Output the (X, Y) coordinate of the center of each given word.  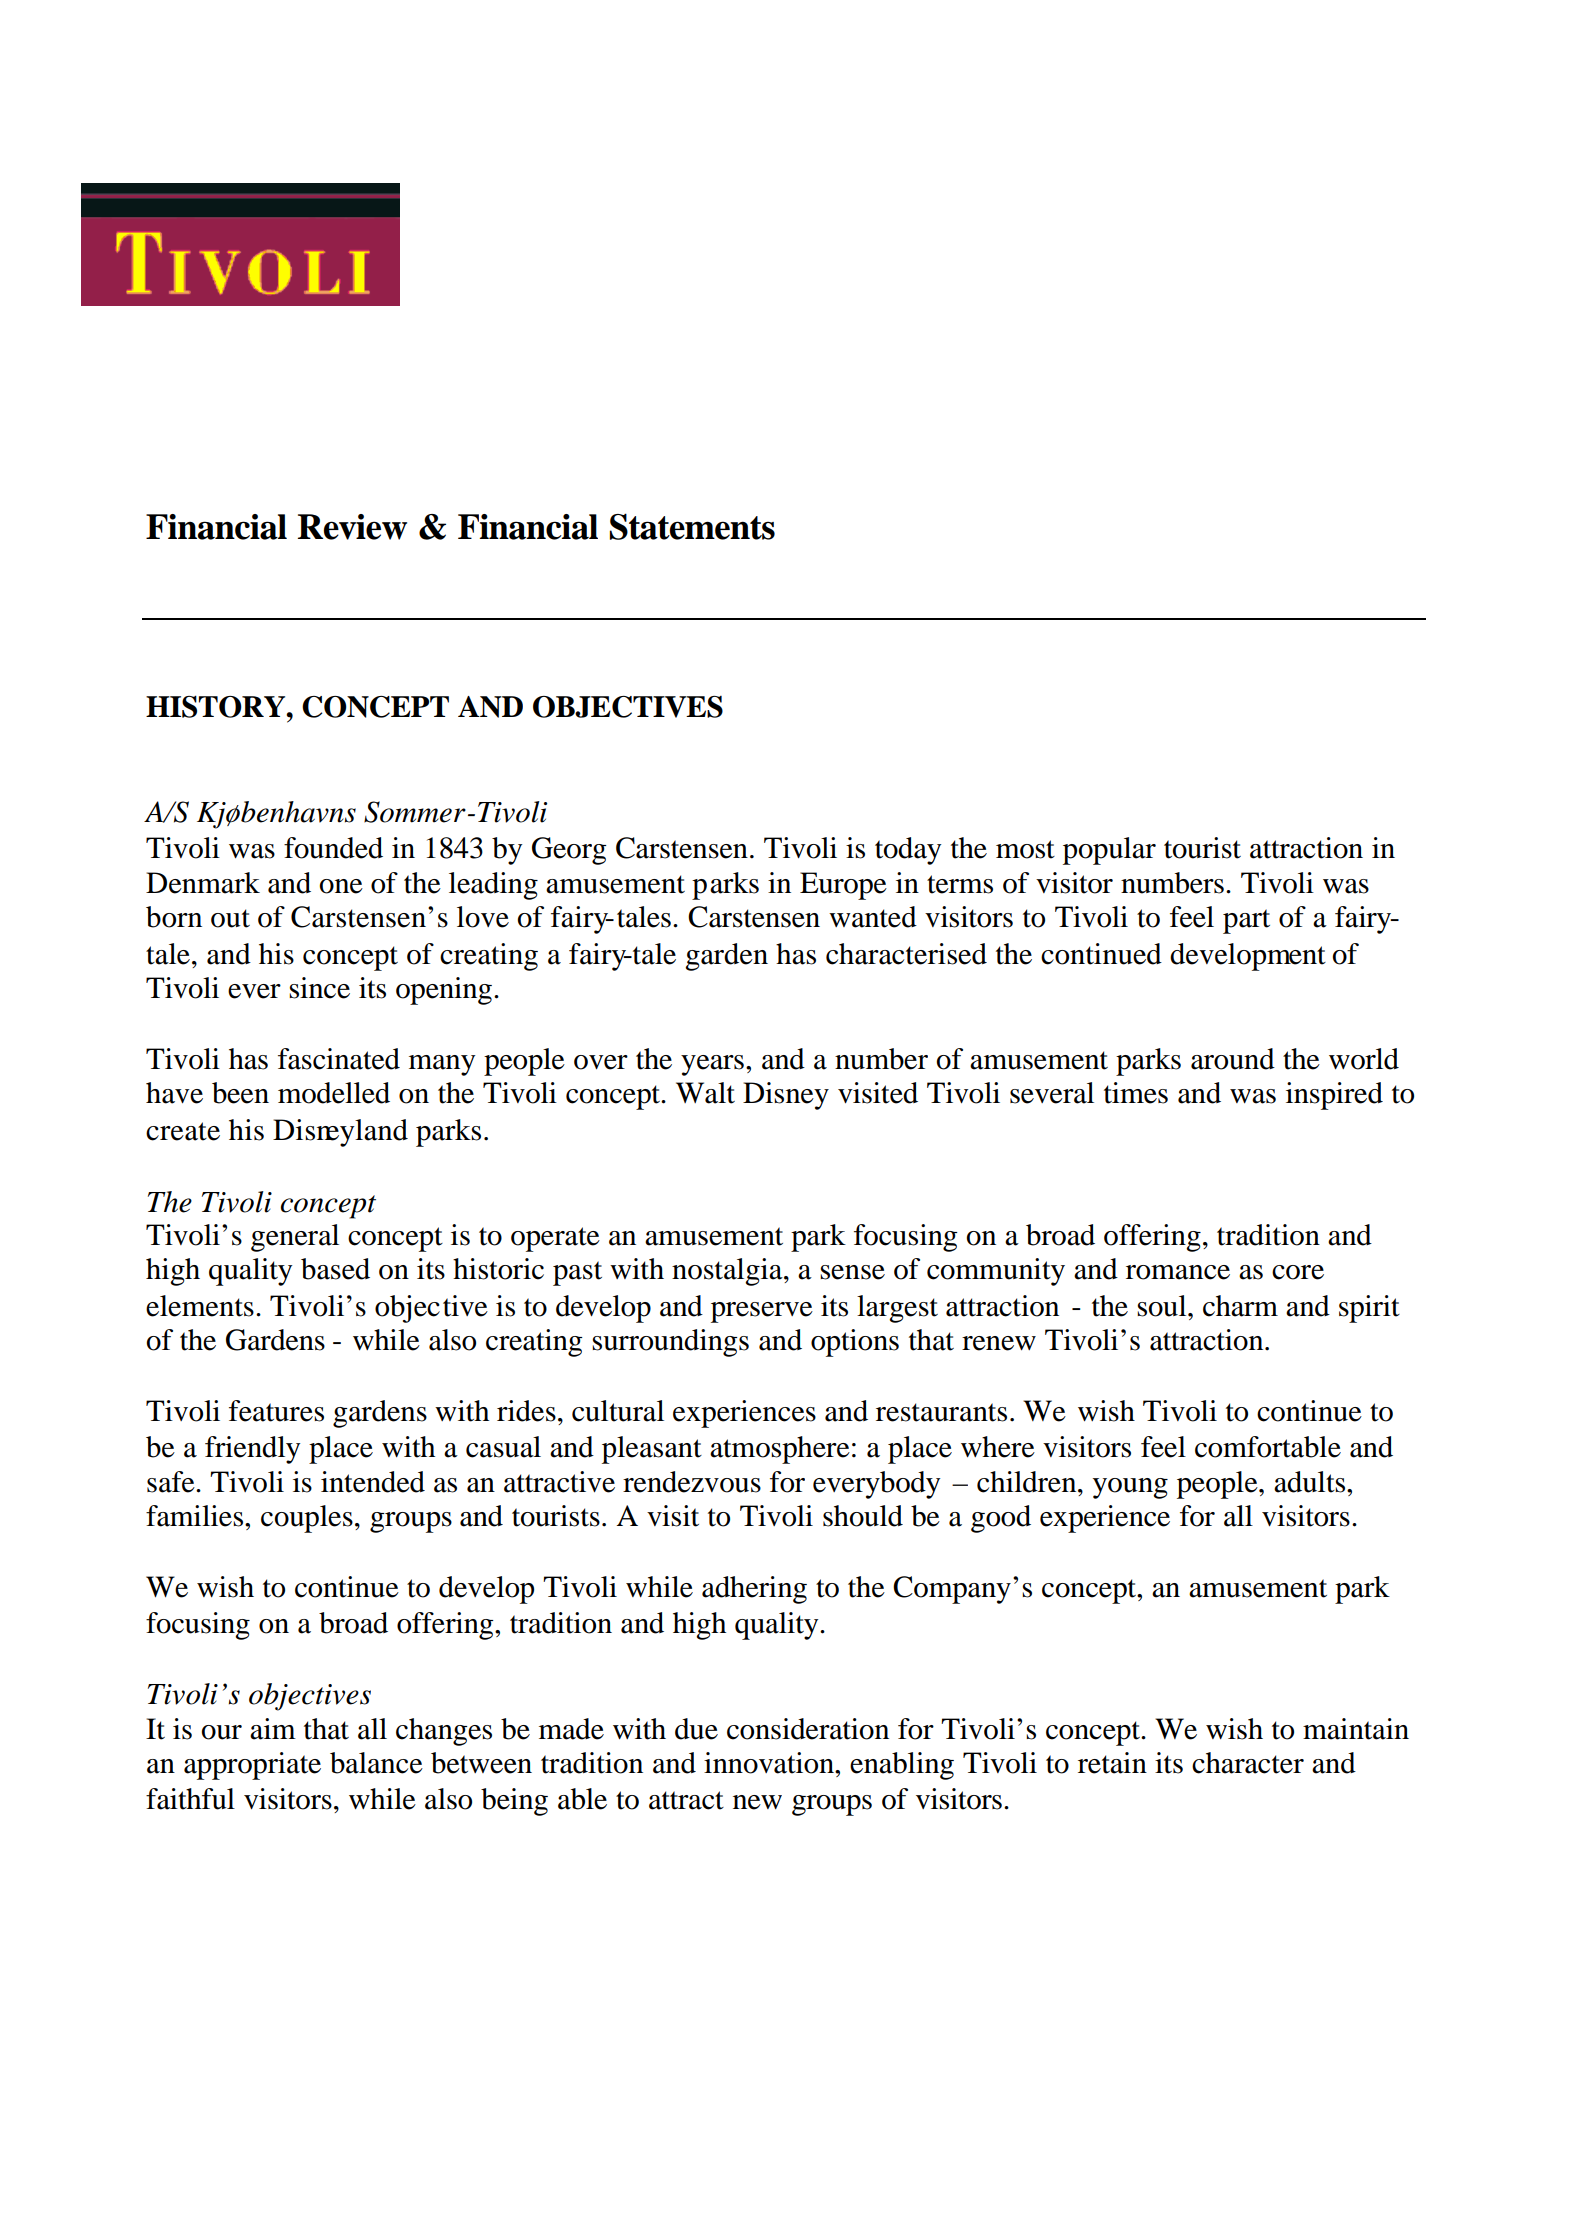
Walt (705, 1093)
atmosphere (780, 1450)
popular (1109, 851)
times (1136, 1093)
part (1246, 921)
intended (373, 1482)
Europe (843, 886)
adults (1311, 1482)
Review (352, 527)
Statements (692, 526)
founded (333, 848)
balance (376, 1763)
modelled (334, 1093)
